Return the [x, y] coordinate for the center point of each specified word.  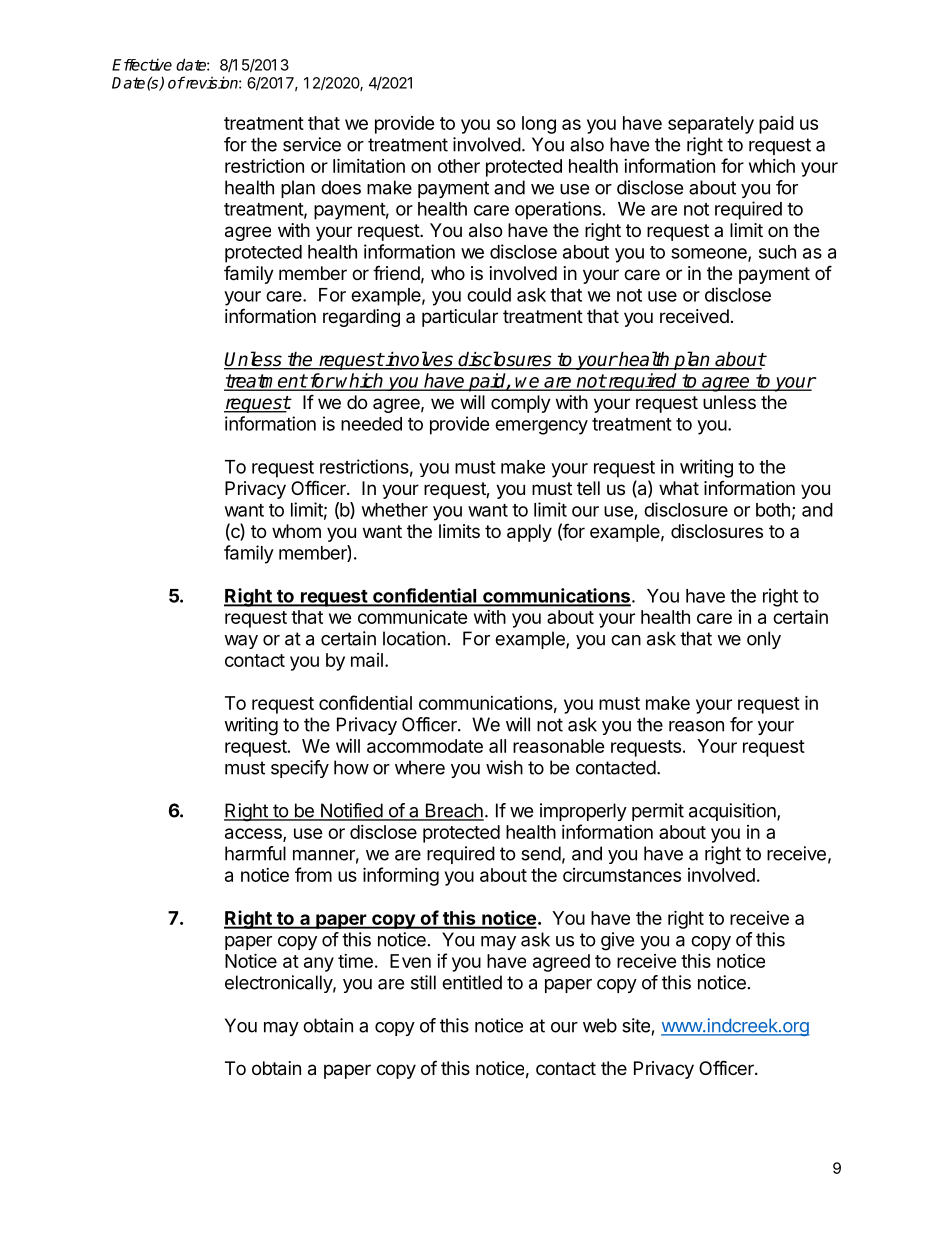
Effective [142, 64]
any [319, 964]
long [539, 125]
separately [711, 125]
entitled [472, 982]
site [636, 1025]
